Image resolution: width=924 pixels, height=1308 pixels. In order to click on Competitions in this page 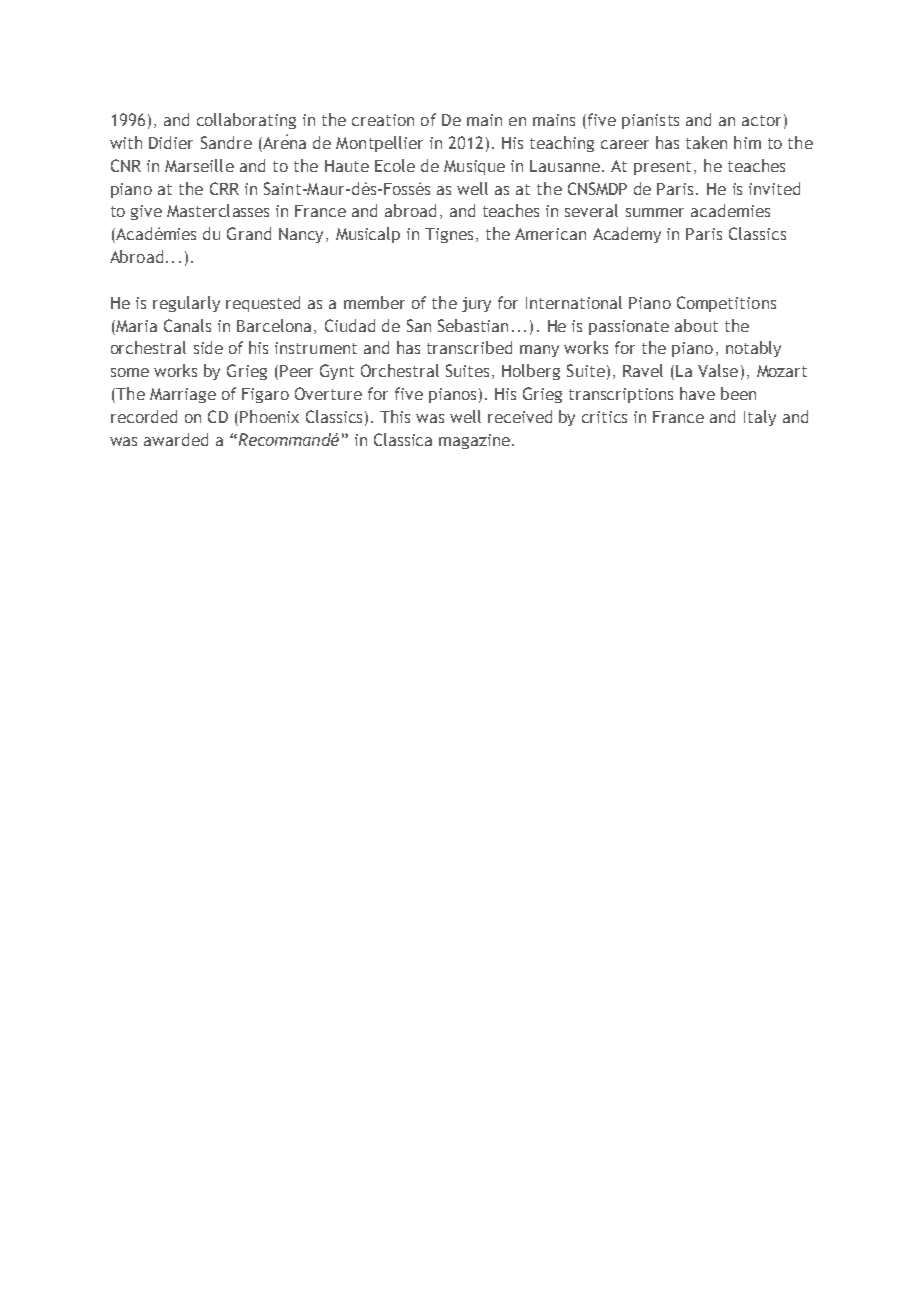, I will do `click(726, 304)`.
